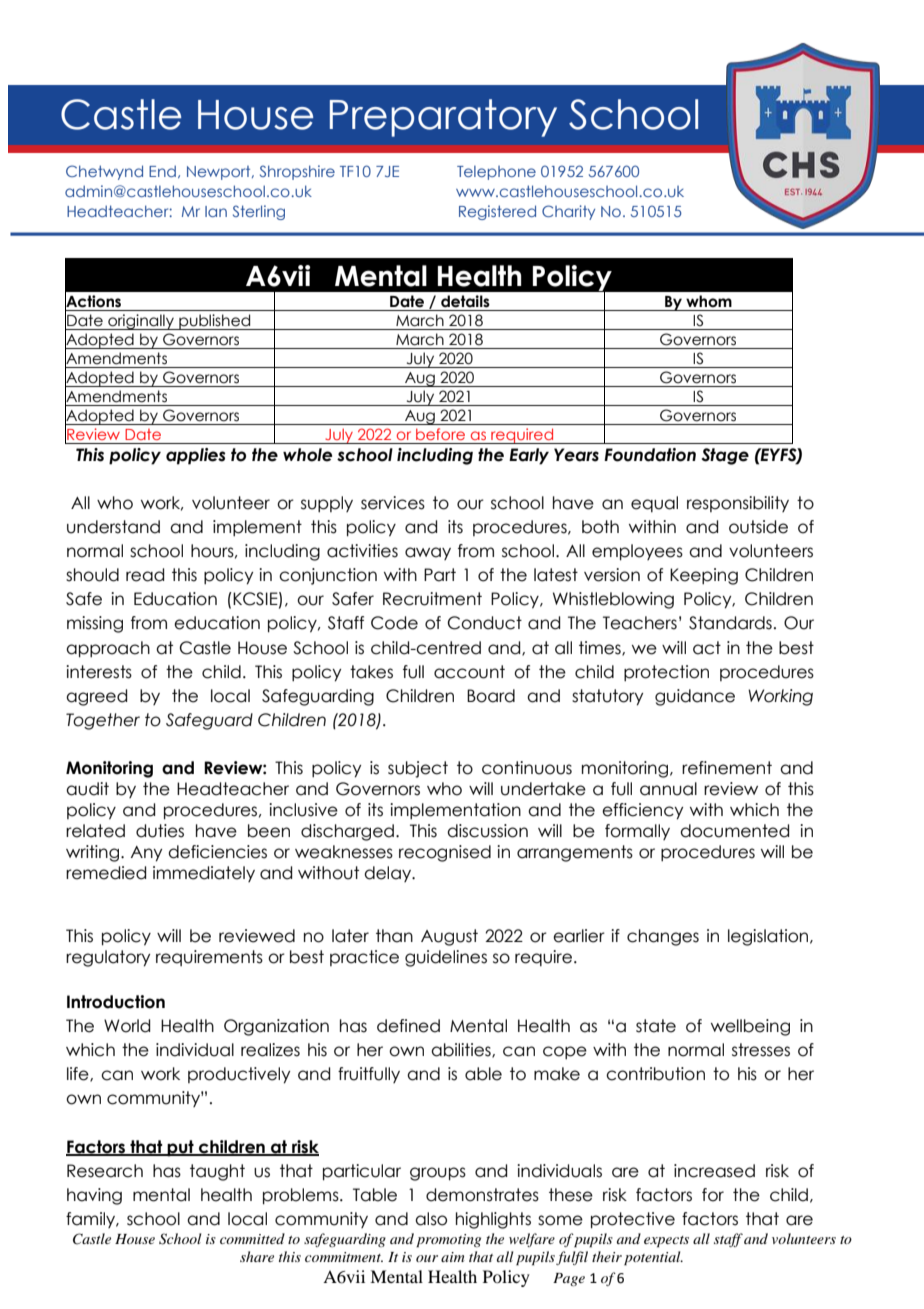  Describe the element at coordinates (443, 118) in the screenshot. I see `Preparatory` at that location.
